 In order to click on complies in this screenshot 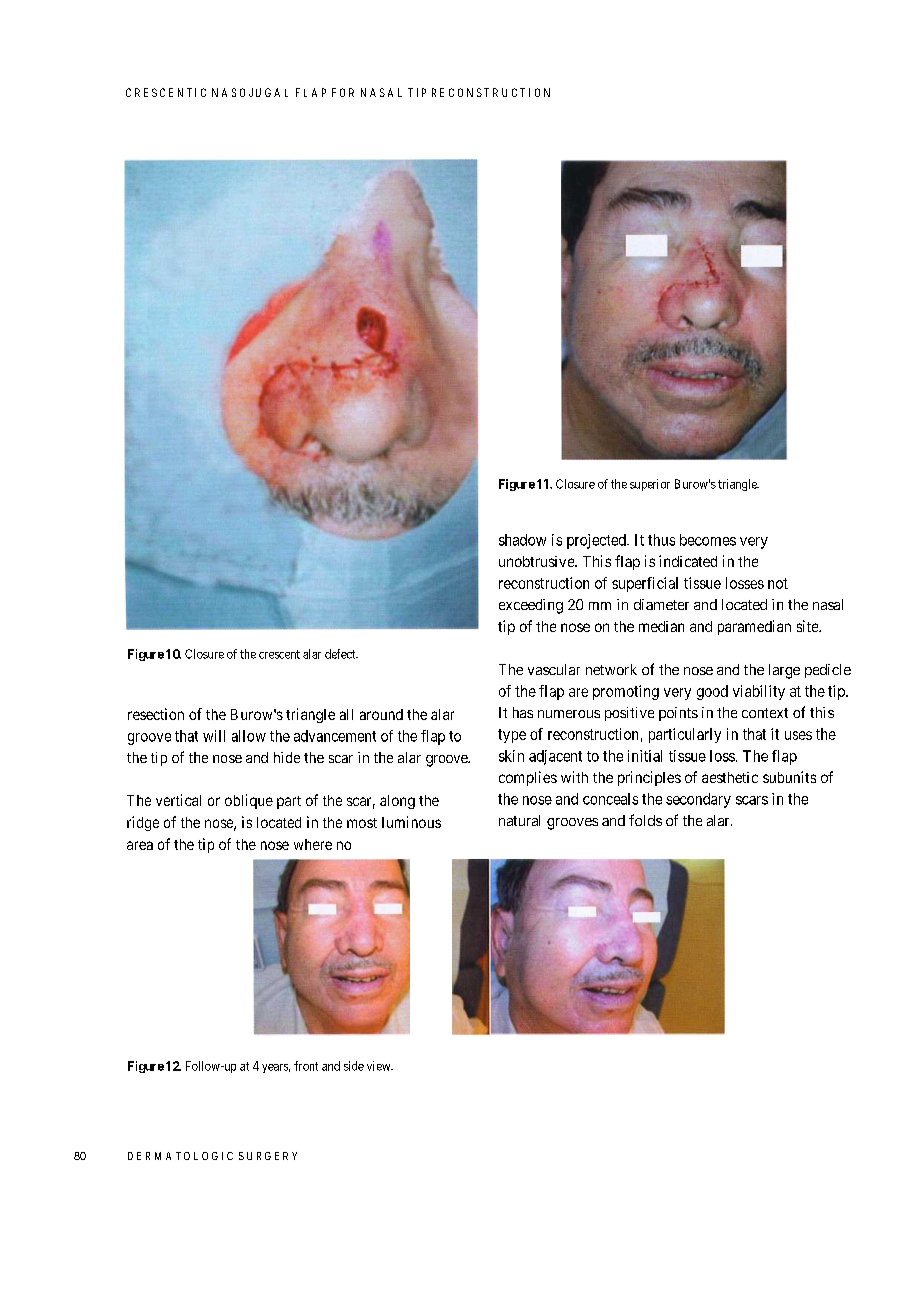, I will do `click(528, 778)`.
